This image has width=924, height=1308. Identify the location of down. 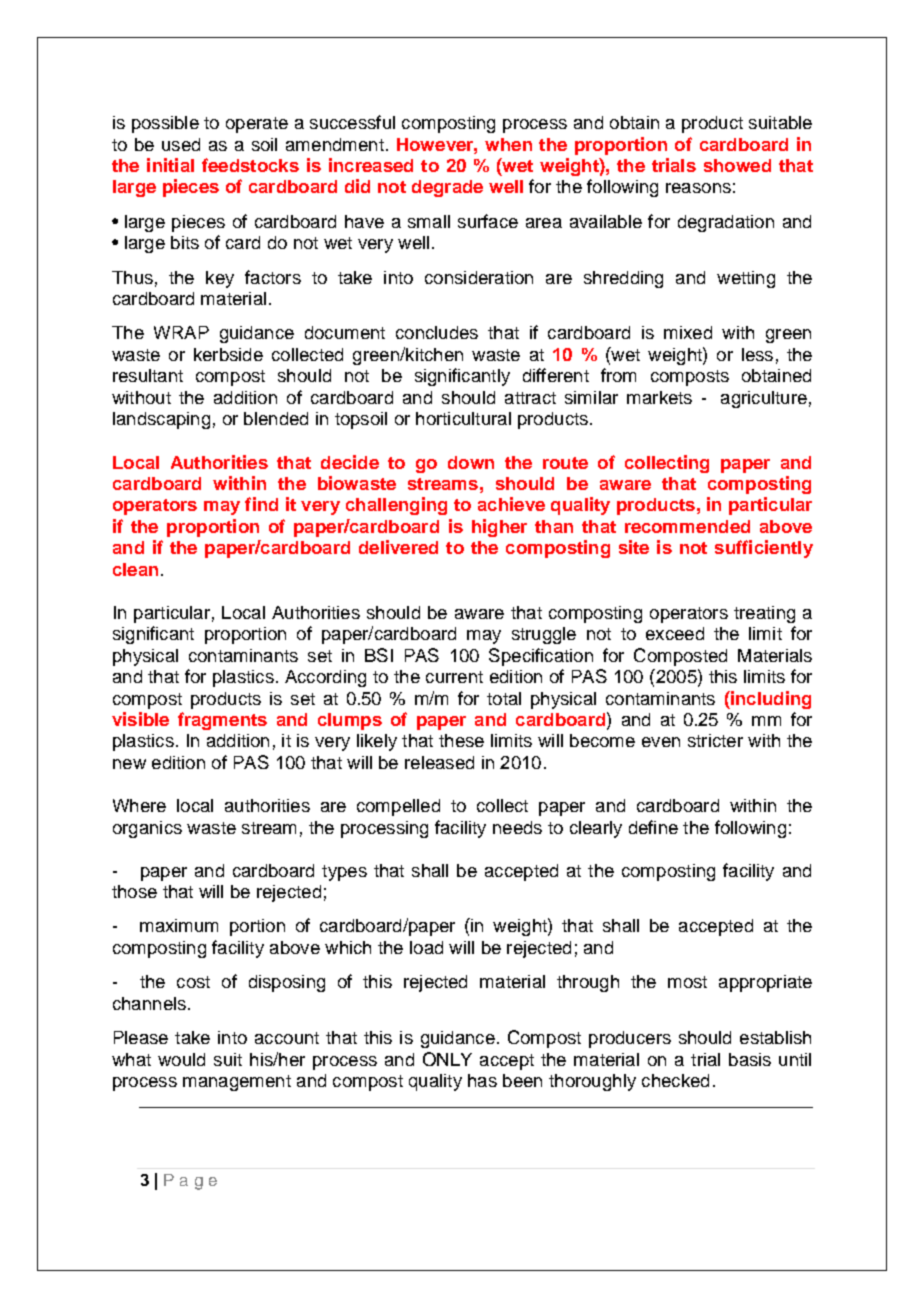
(471, 462).
